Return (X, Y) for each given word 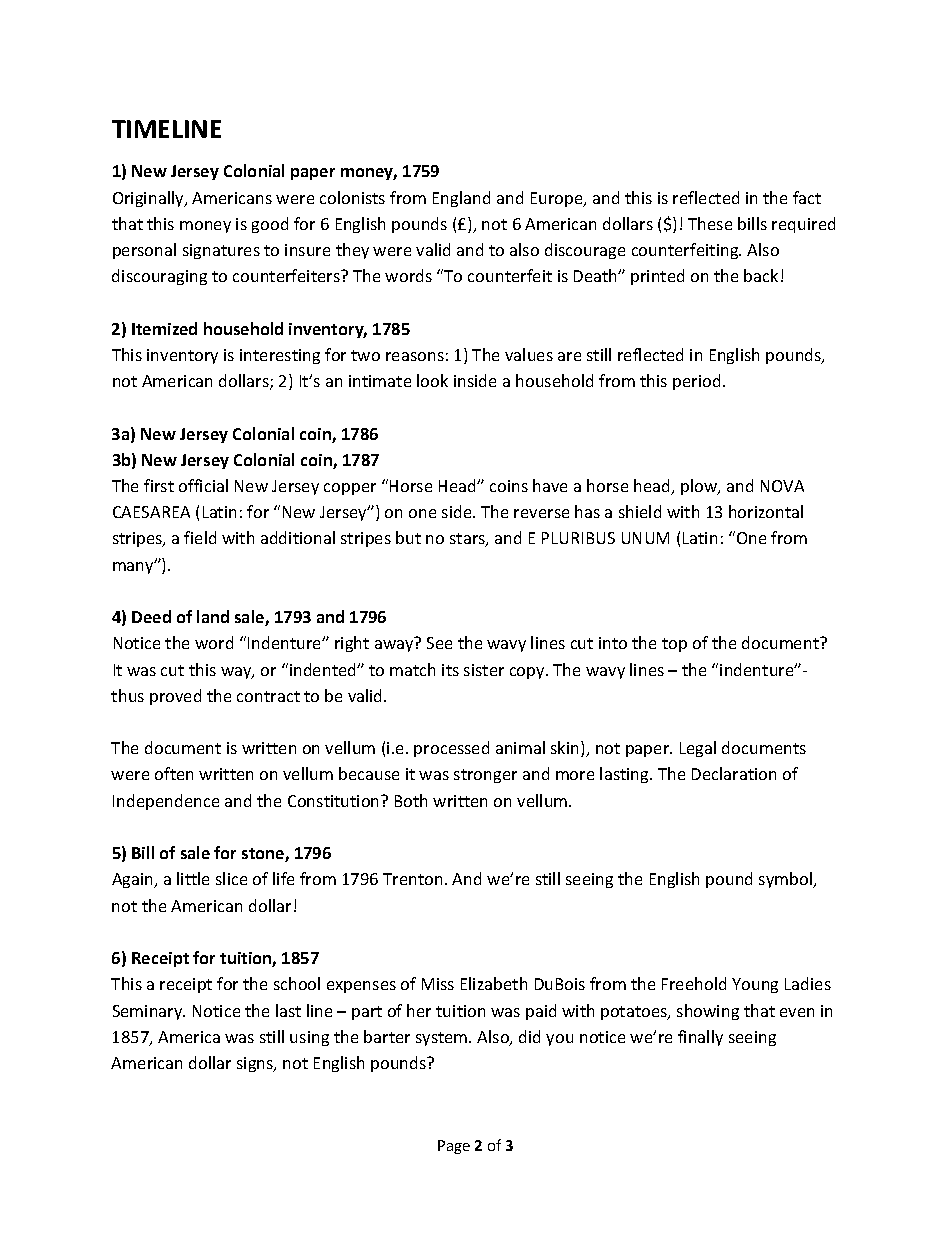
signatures (221, 251)
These (710, 223)
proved (175, 697)
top (674, 645)
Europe (558, 199)
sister (484, 670)
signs (256, 1064)
